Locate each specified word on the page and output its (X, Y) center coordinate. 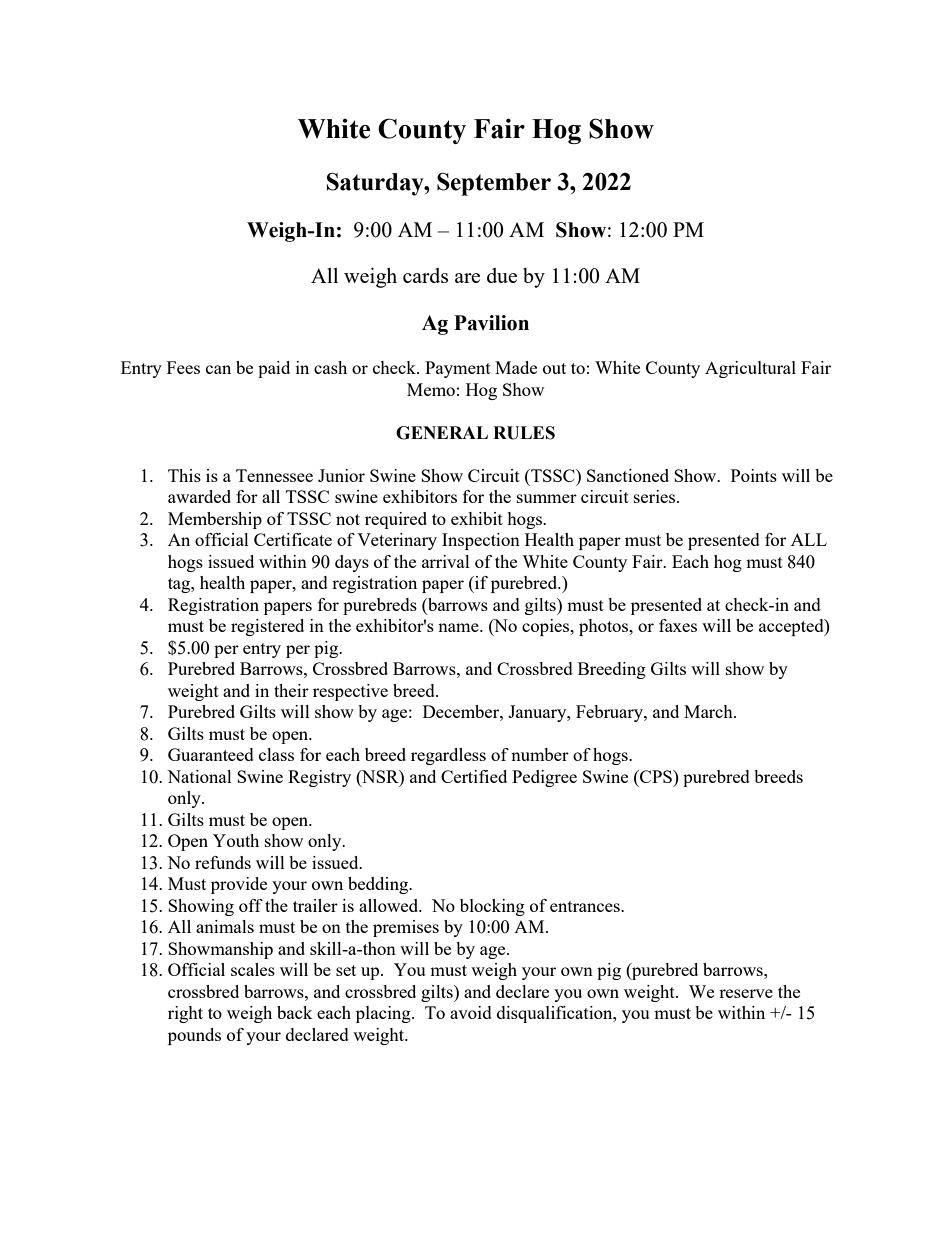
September (494, 184)
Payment (458, 369)
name (459, 627)
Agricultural (750, 369)
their (291, 690)
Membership (215, 520)
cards (425, 275)
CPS (656, 776)
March (709, 711)
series (656, 496)
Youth (236, 840)
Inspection (481, 541)
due (502, 275)
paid (274, 369)
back (295, 1012)
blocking (492, 907)
